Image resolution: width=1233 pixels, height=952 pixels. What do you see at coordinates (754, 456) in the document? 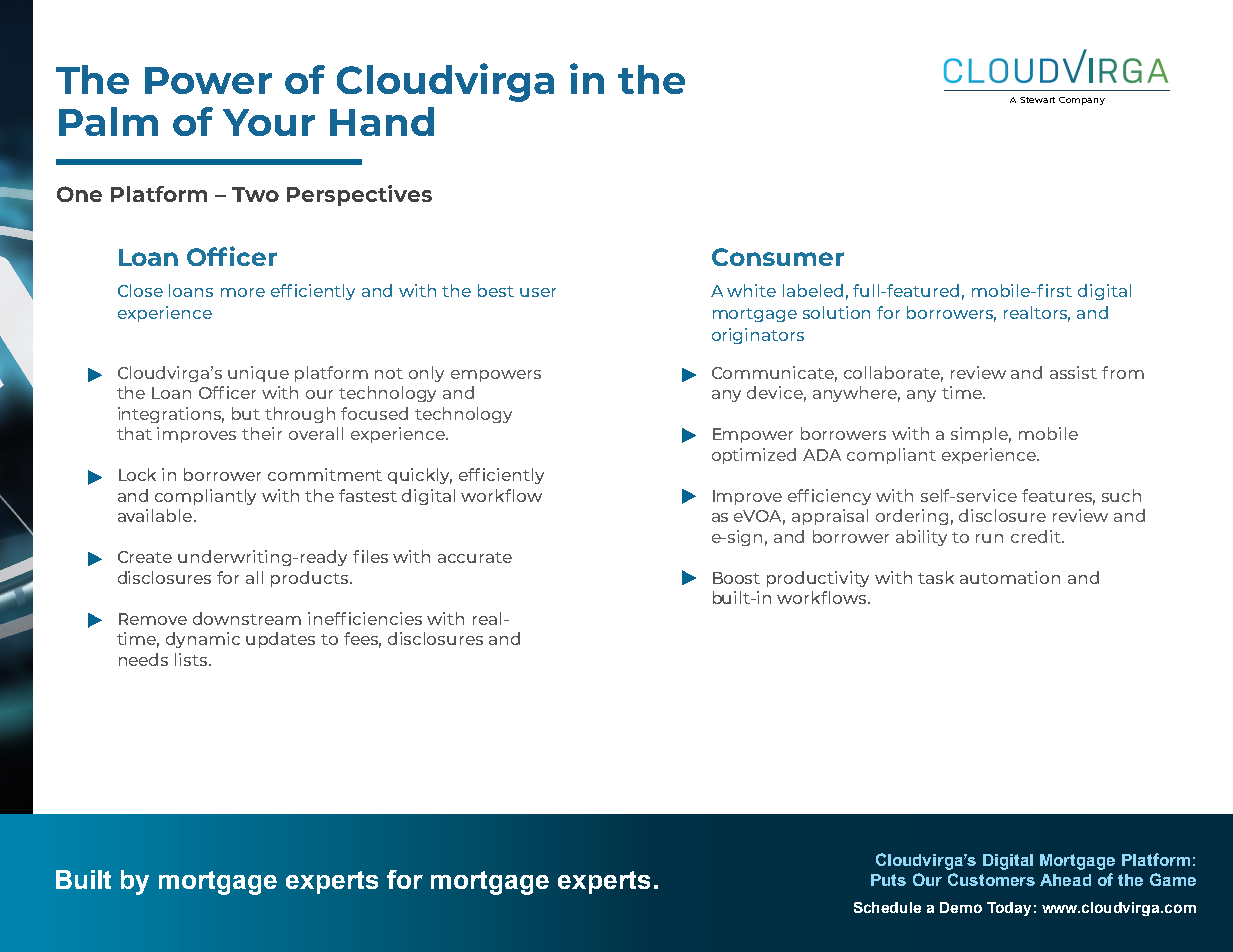
I see `optimized` at bounding box center [754, 456].
